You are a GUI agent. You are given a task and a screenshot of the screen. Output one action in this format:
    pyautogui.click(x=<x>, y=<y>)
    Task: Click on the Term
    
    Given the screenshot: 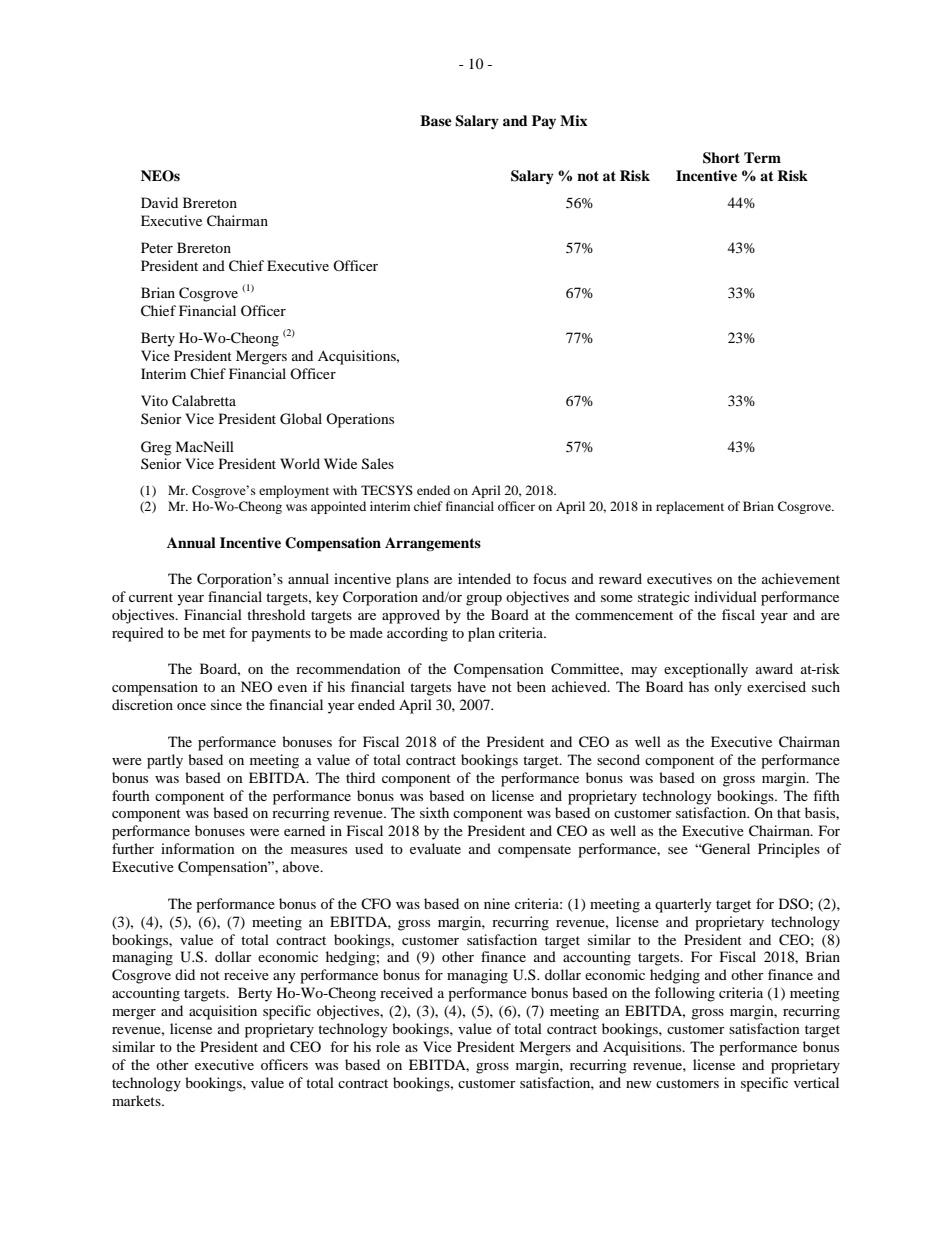 What is the action you would take?
    pyautogui.click(x=762, y=157)
